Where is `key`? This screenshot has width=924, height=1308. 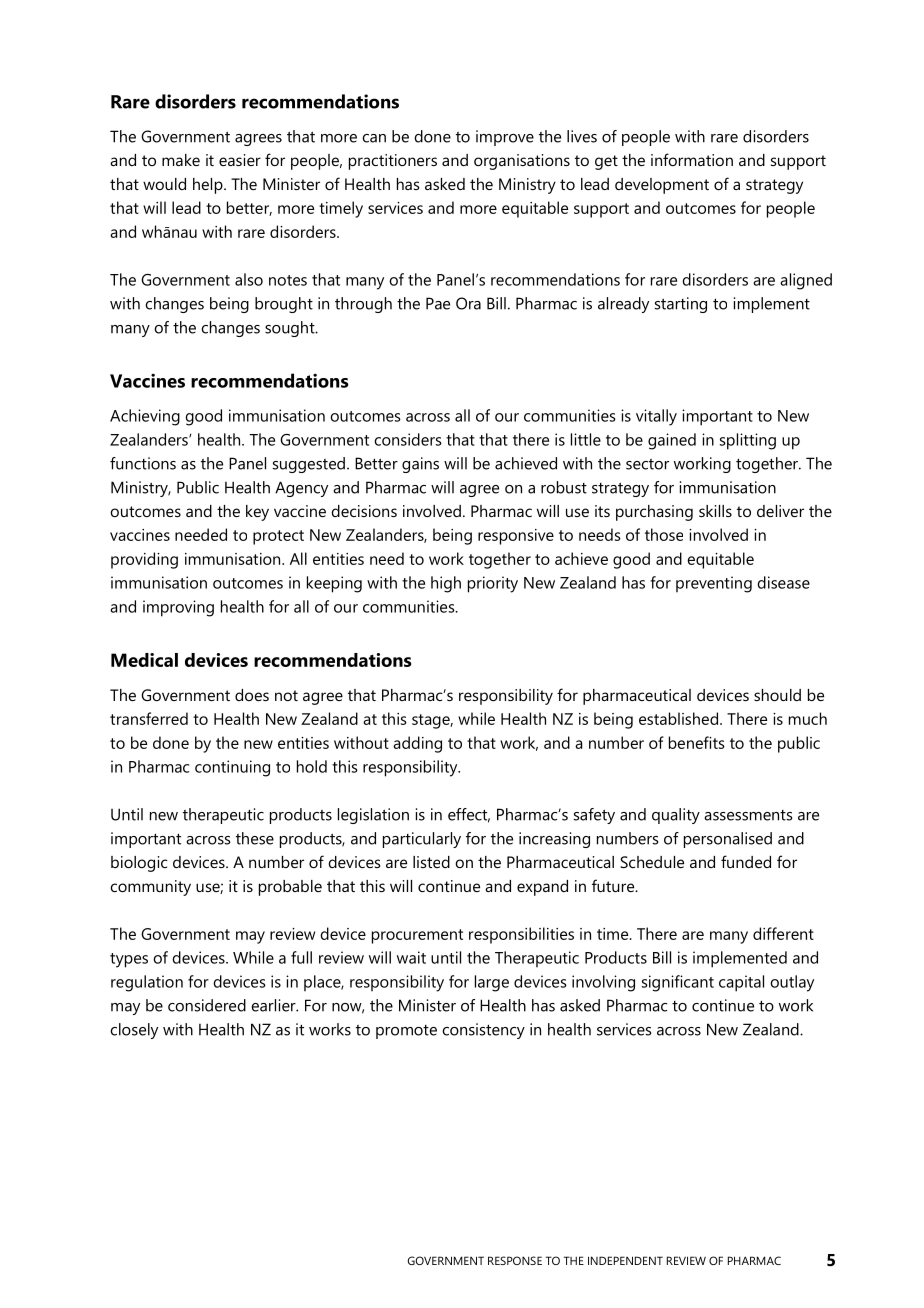
key is located at coordinates (257, 513).
